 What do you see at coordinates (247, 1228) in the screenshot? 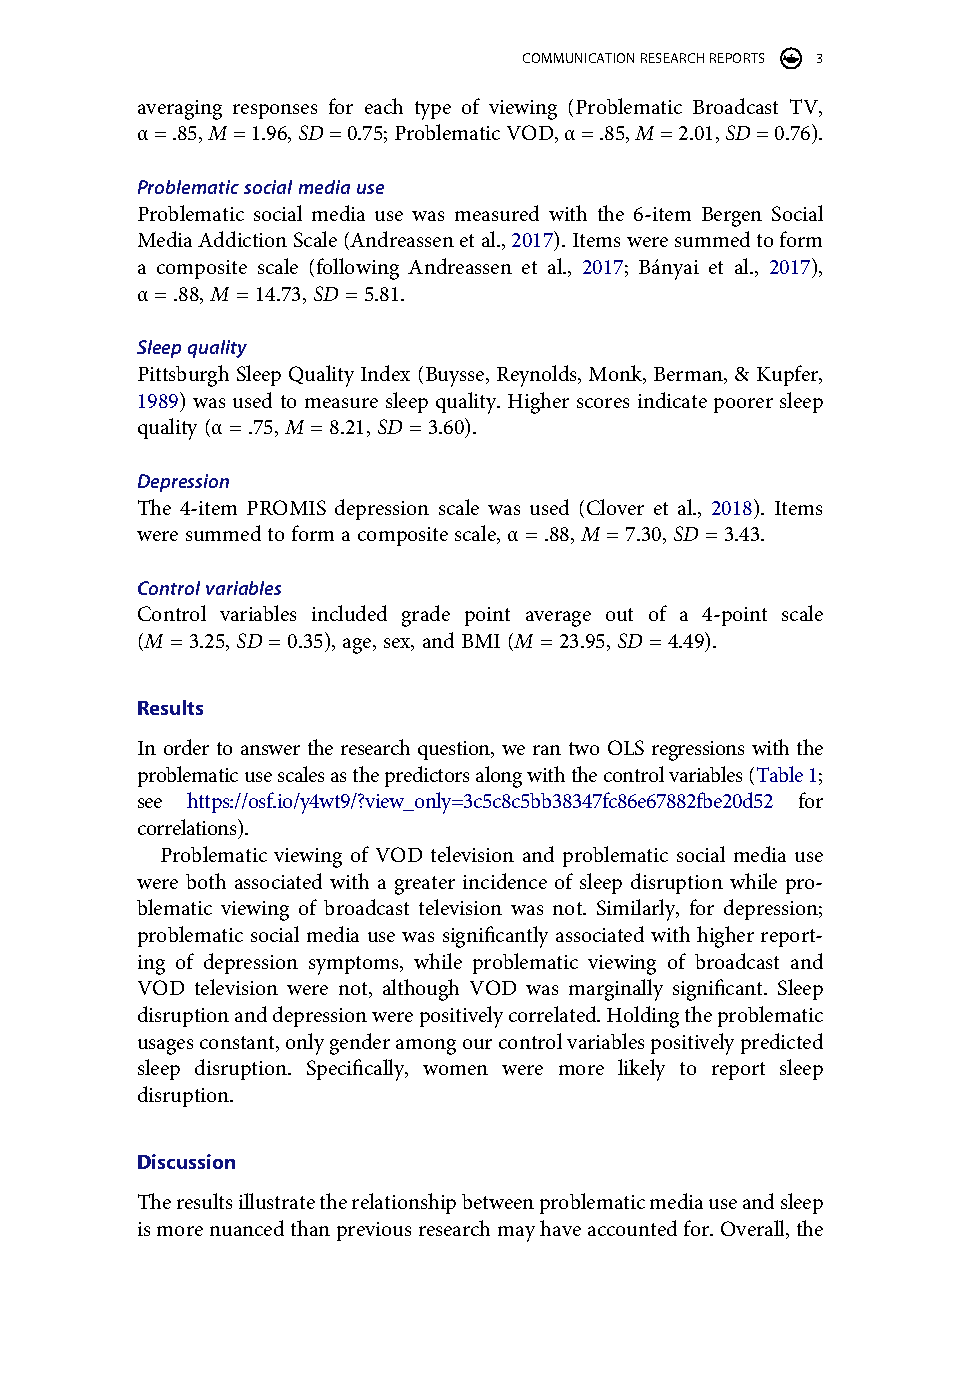
I see `nuanced` at bounding box center [247, 1228].
